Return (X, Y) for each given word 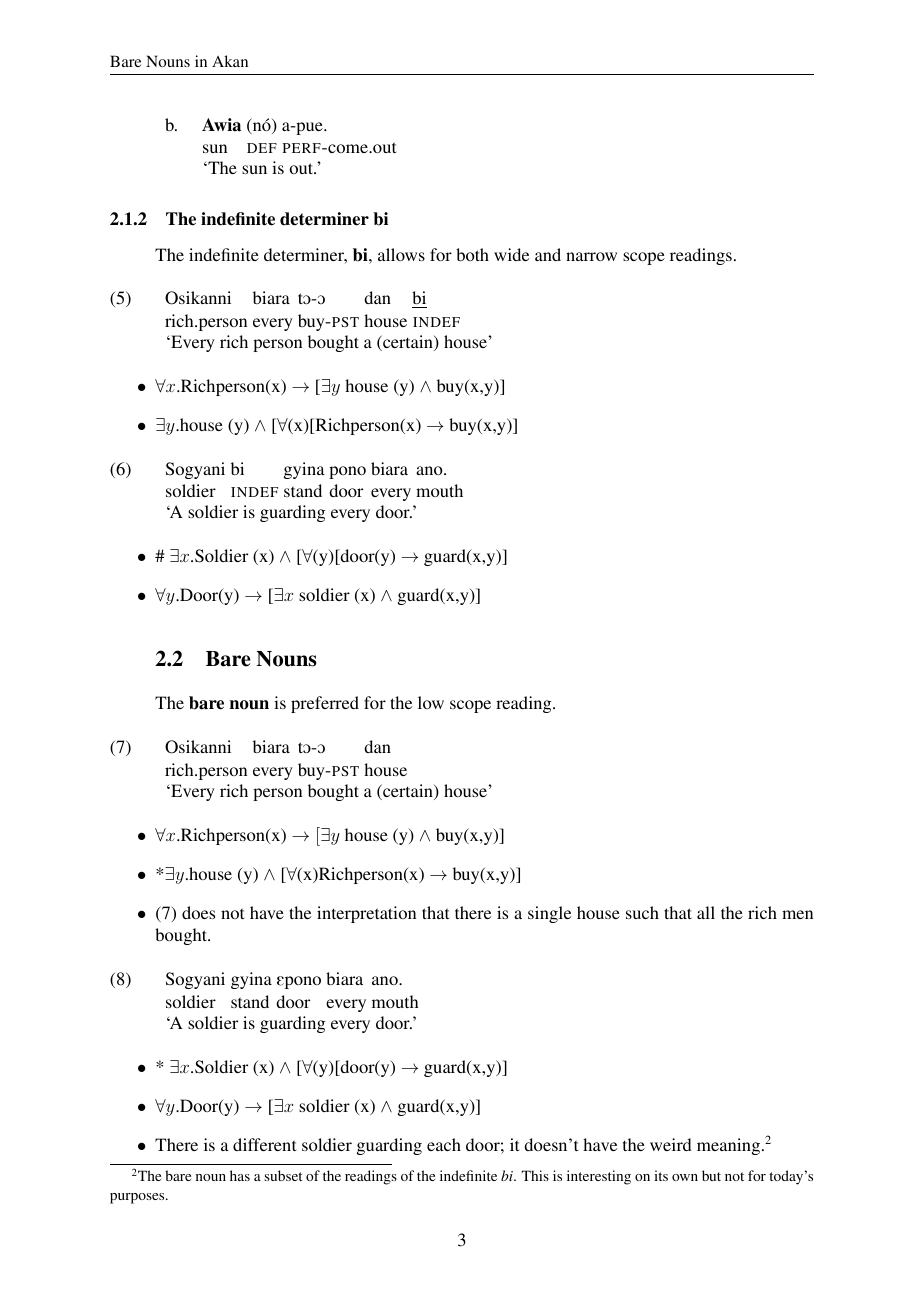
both (472, 254)
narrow (591, 256)
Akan (230, 61)
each (444, 1144)
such (642, 912)
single (549, 914)
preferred (325, 704)
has (240, 1175)
